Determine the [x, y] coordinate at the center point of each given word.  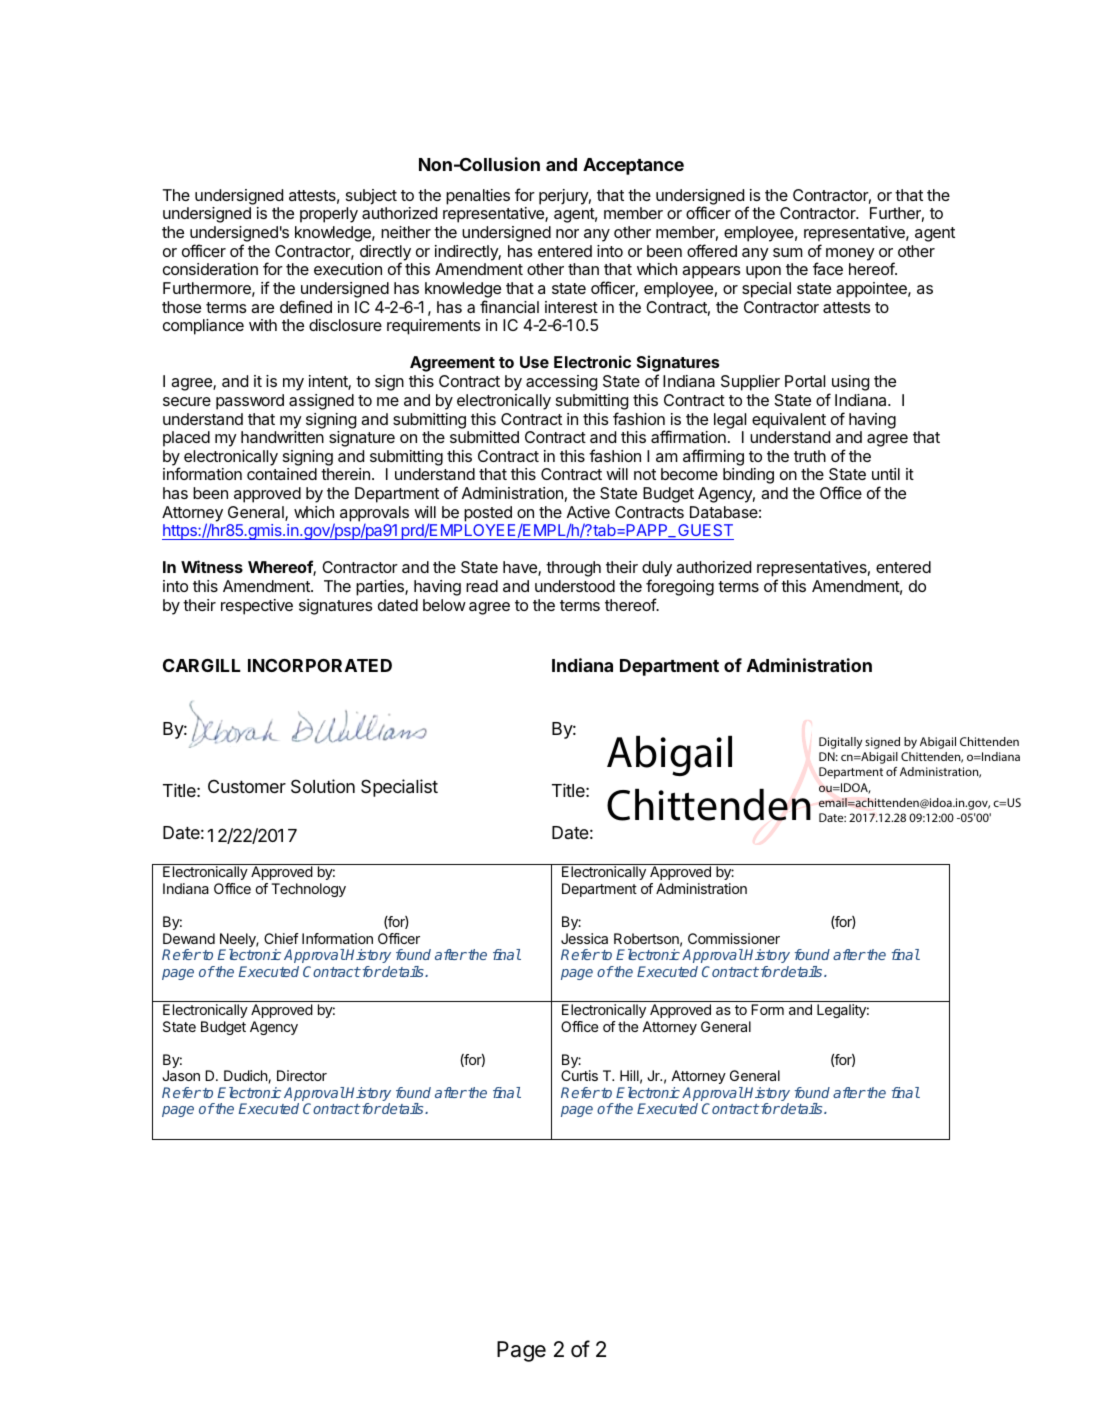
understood [575, 586]
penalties [478, 197]
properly [329, 215]
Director [302, 1075]
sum [788, 252]
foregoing [680, 589]
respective [257, 607]
